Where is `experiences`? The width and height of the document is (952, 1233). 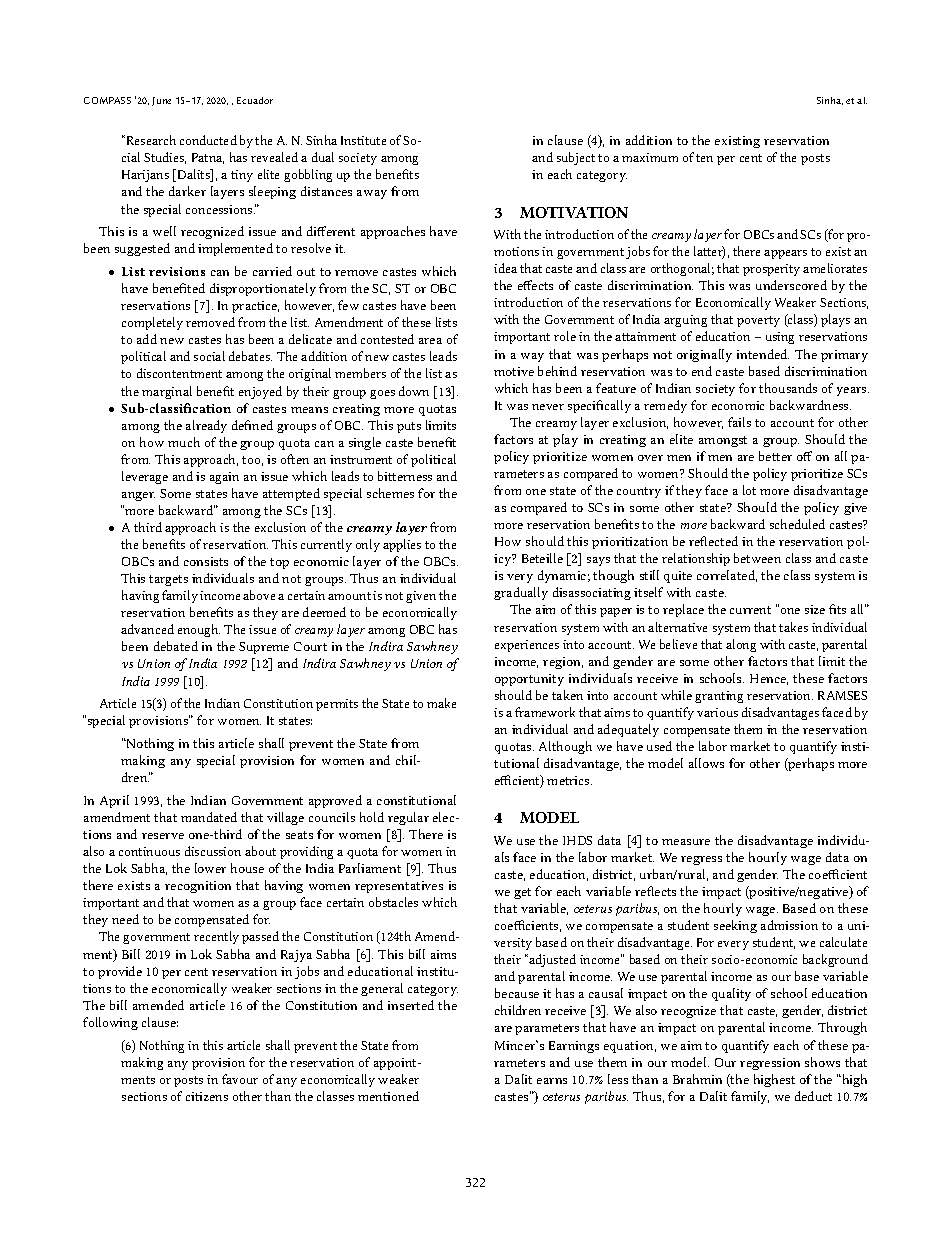
experiences is located at coordinates (527, 646).
